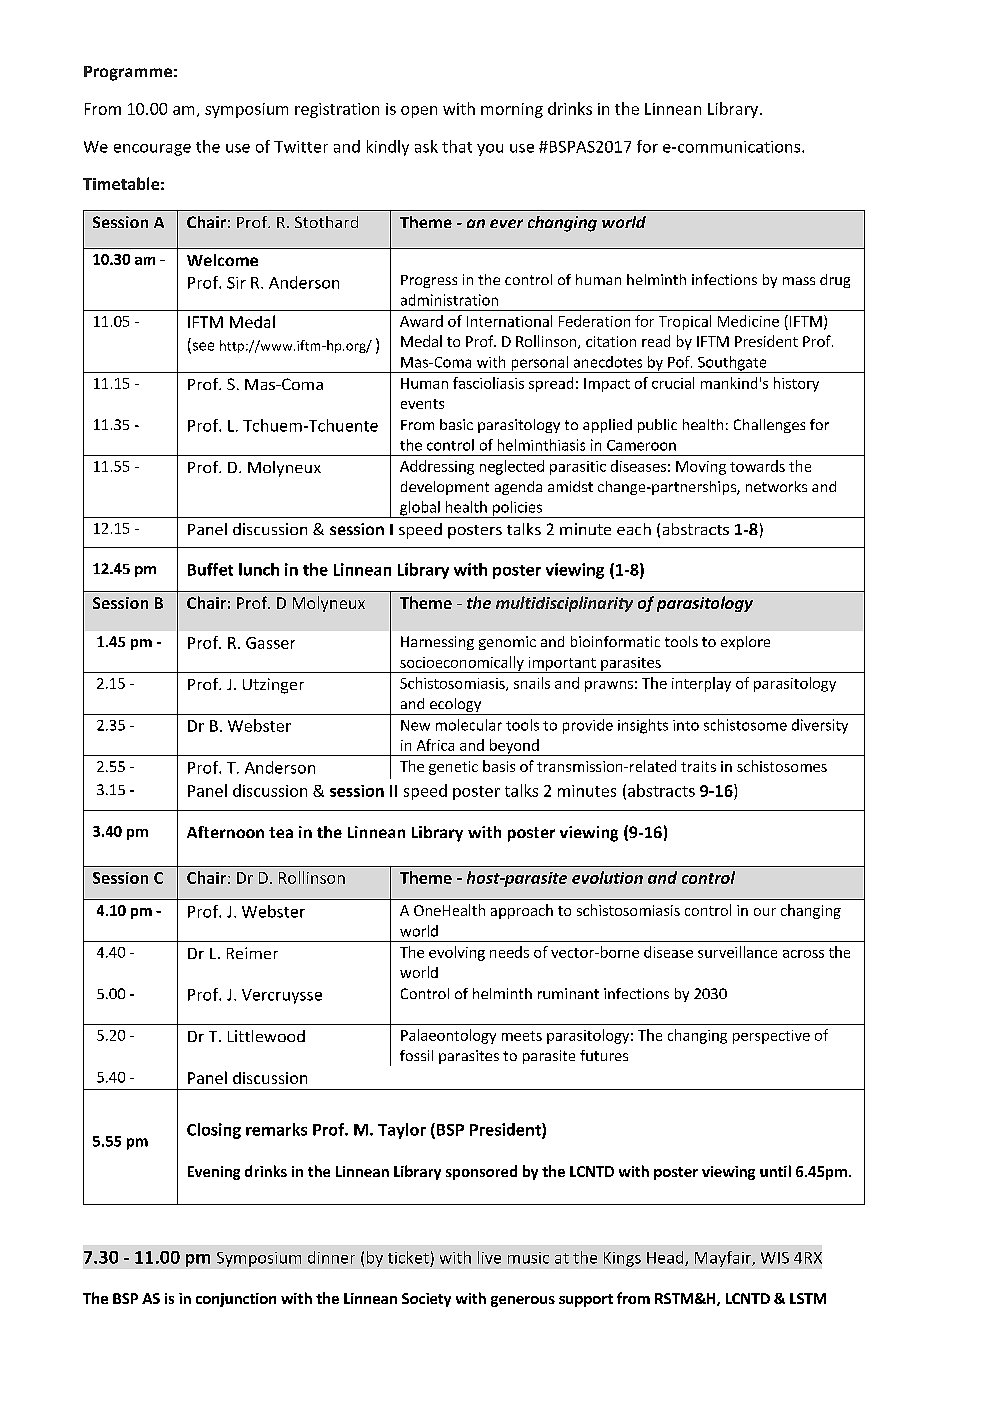 This screenshot has height=1405, width=994. I want to click on Afternoon, so click(225, 832).
